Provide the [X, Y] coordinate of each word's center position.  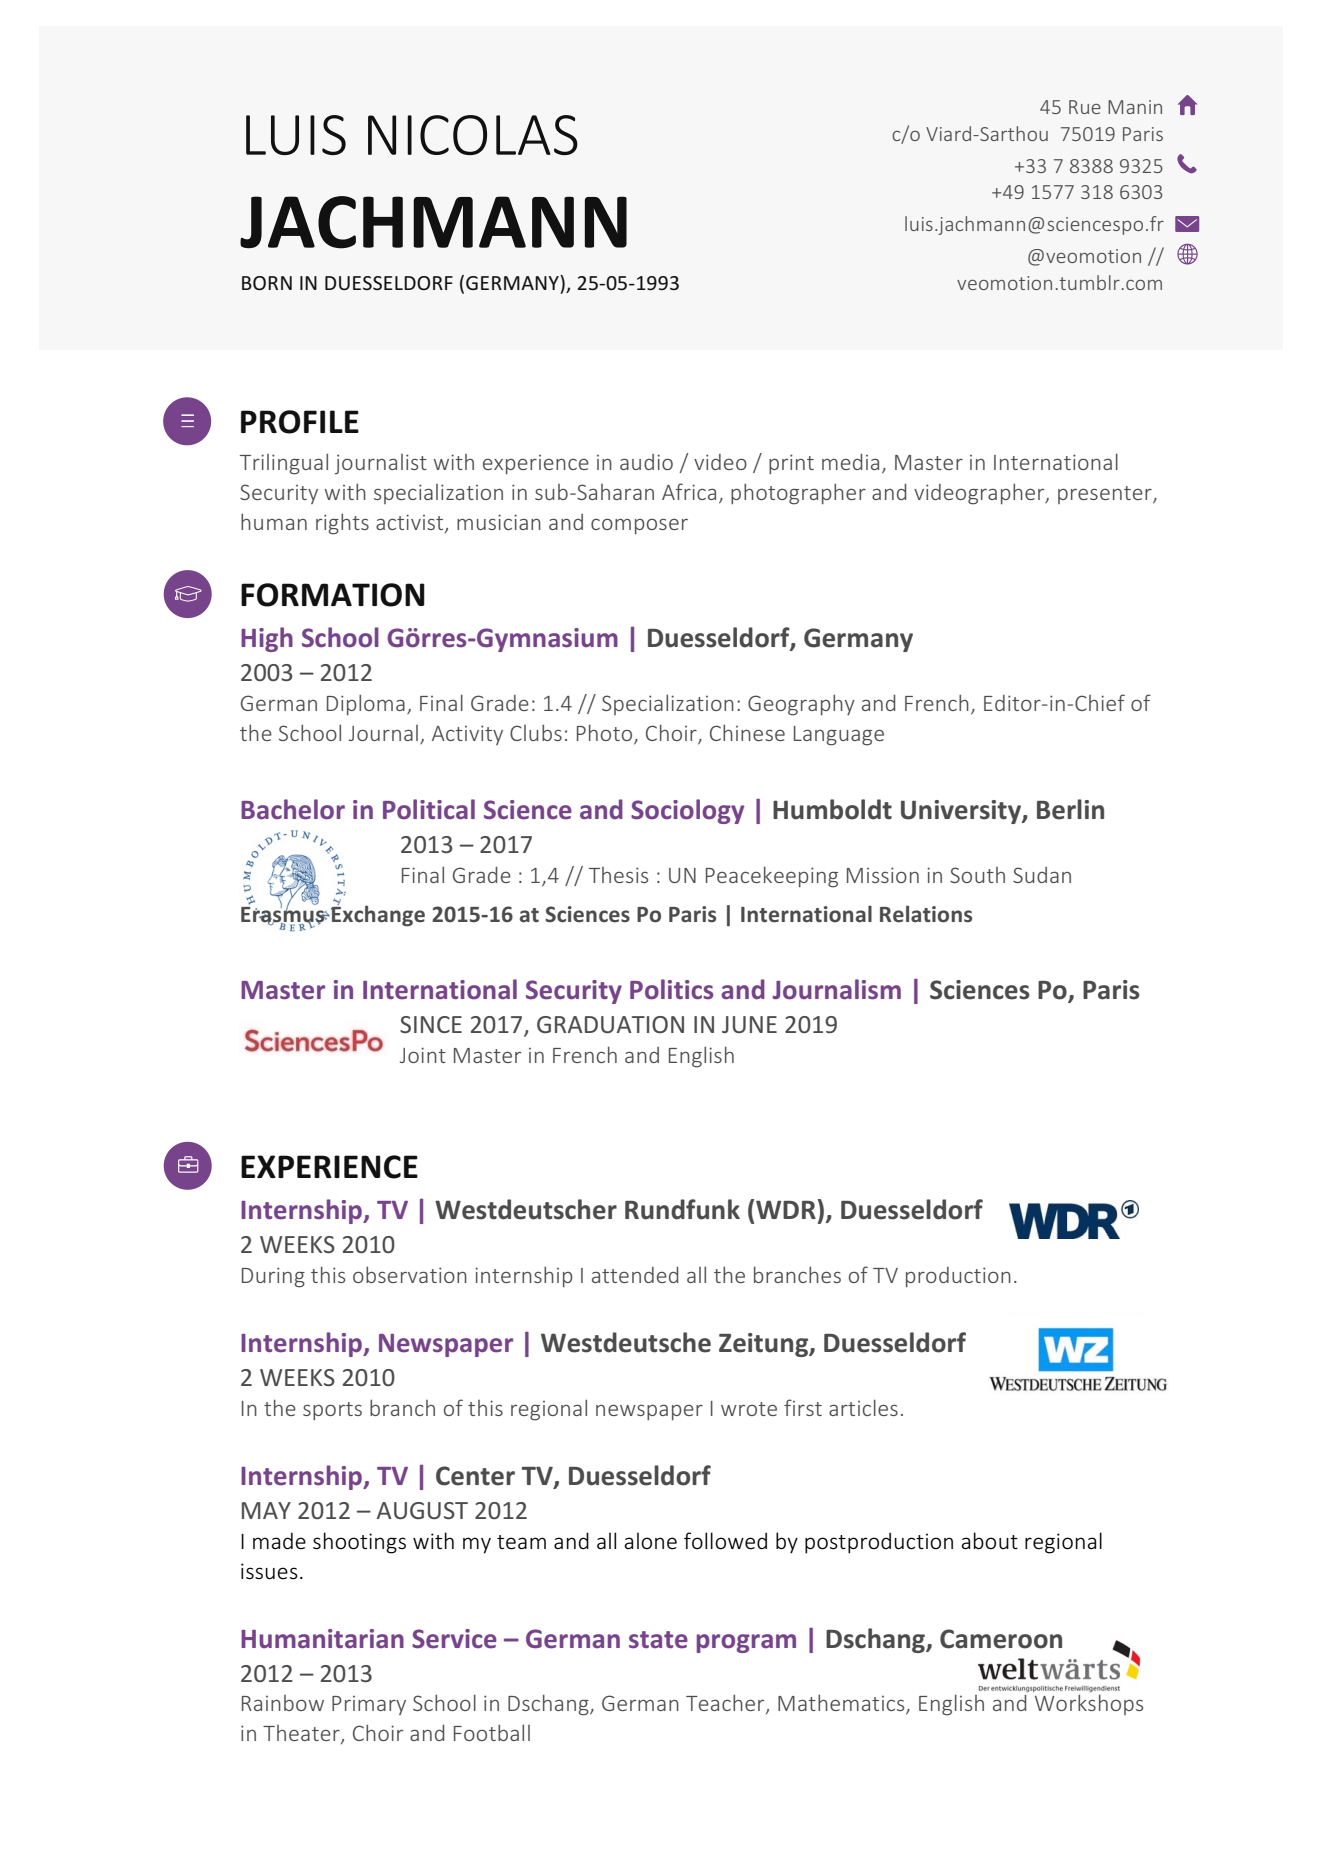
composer [639, 526]
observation [410, 1274]
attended [635, 1275]
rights [342, 524]
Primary [369, 1705]
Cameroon [1001, 1639]
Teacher [726, 1704]
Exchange [378, 915]
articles [863, 1407]
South [977, 875]
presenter [1106, 495]
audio [646, 462]
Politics [671, 989]
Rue [1085, 107]
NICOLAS [473, 135]
